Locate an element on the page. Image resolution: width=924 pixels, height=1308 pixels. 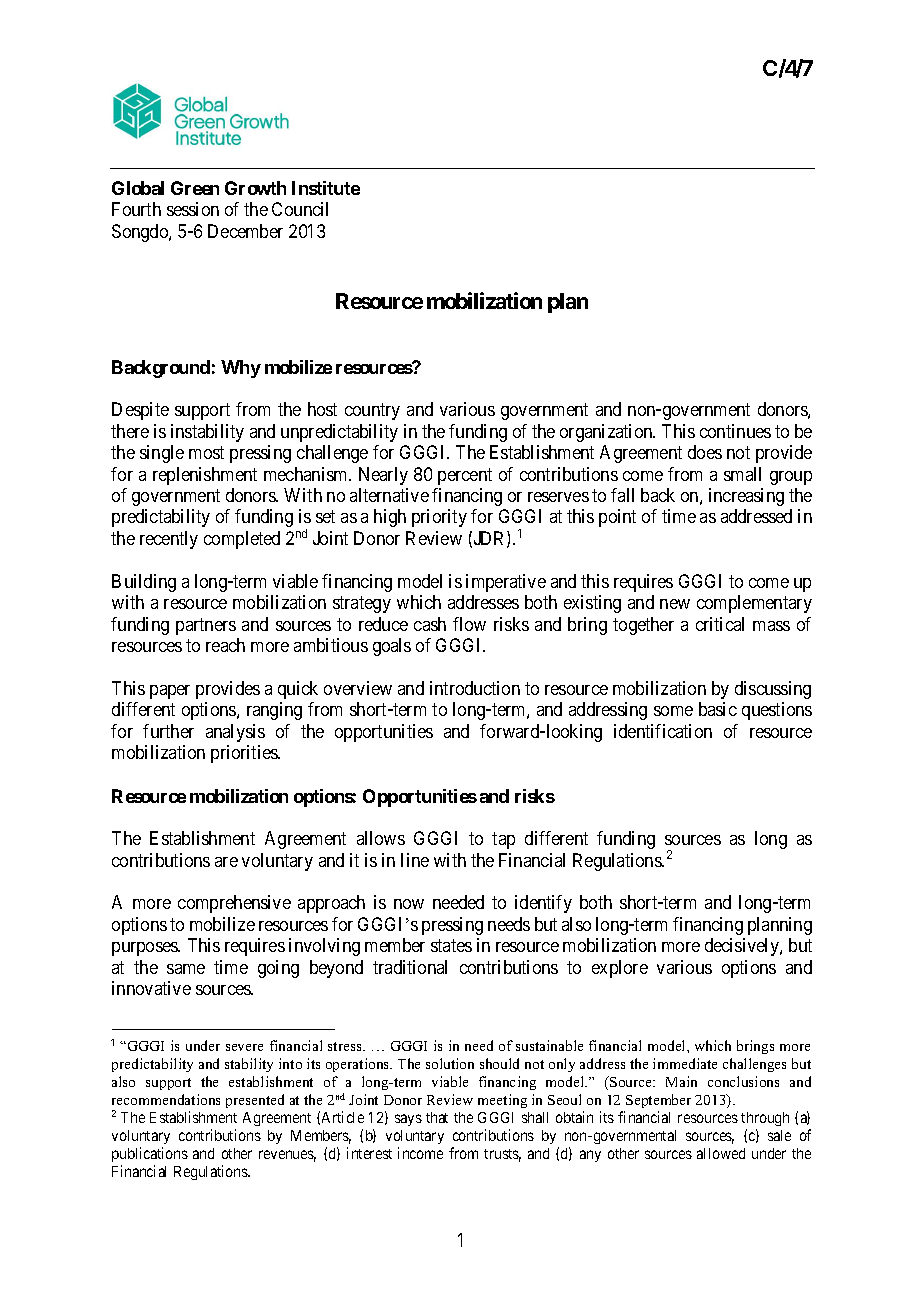
explore is located at coordinates (620, 969).
